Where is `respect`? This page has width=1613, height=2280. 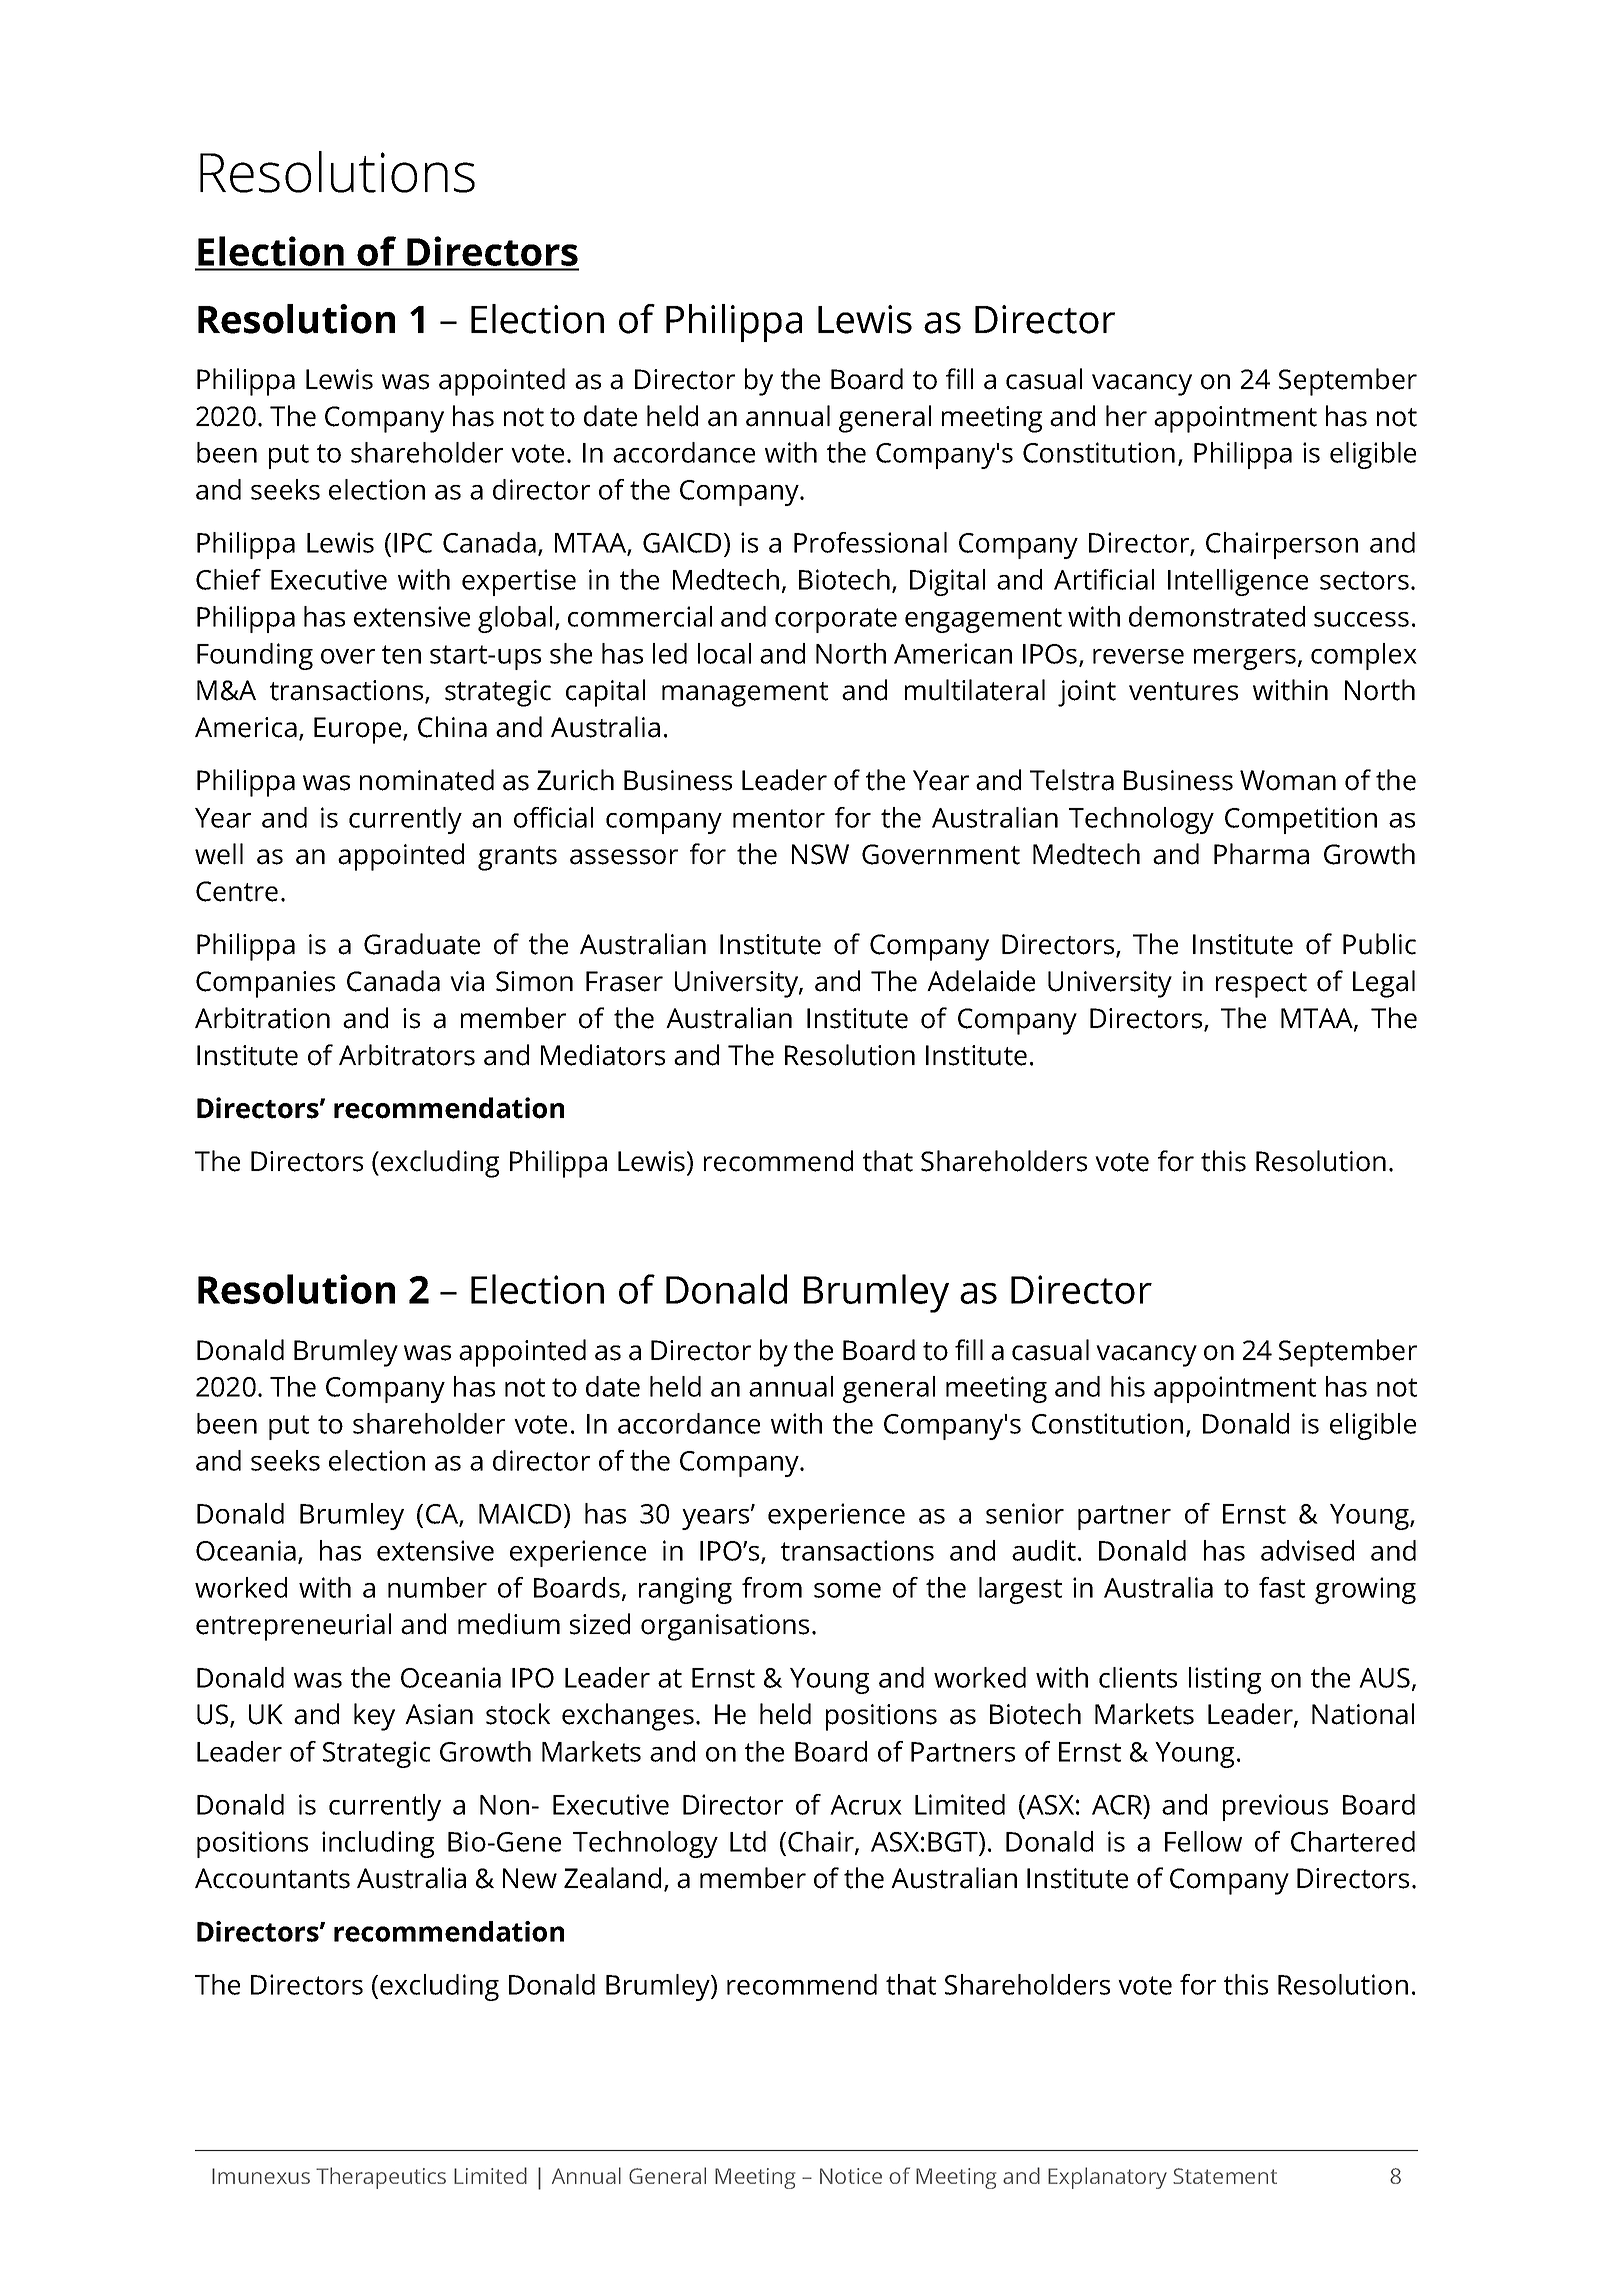 respect is located at coordinates (1261, 985).
